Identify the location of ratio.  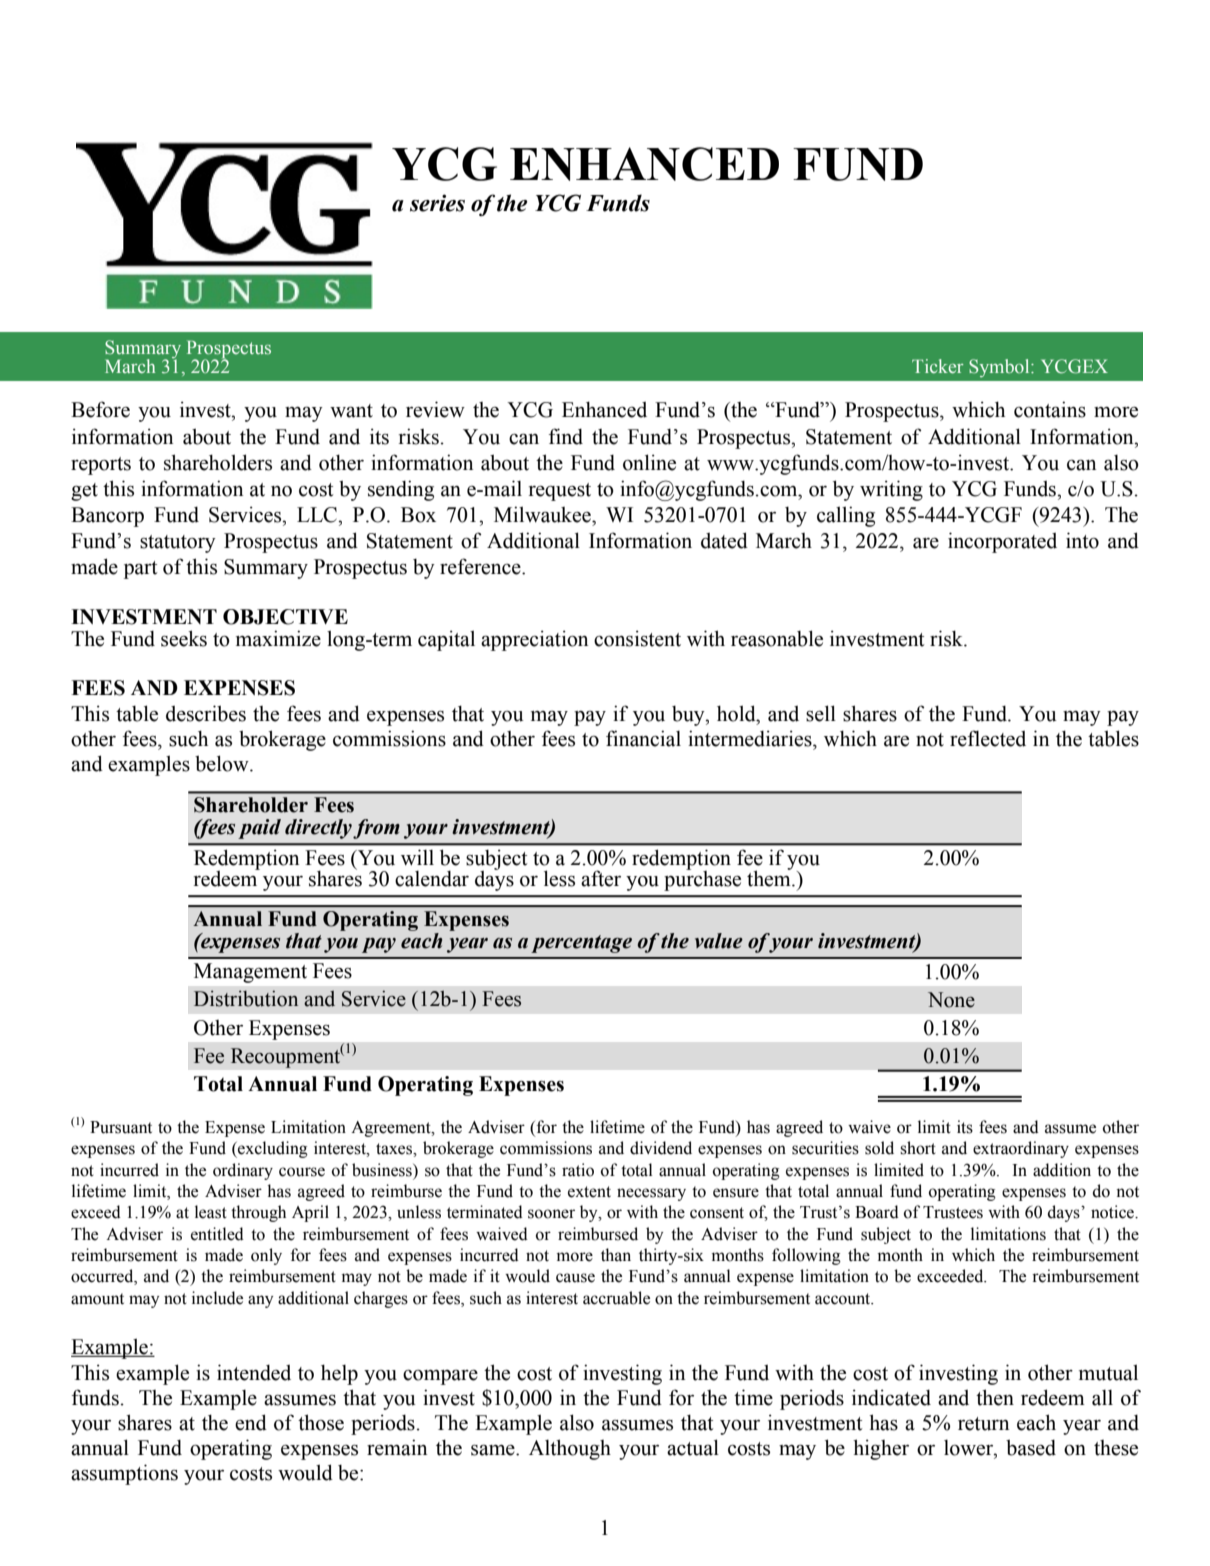
(578, 1170).
